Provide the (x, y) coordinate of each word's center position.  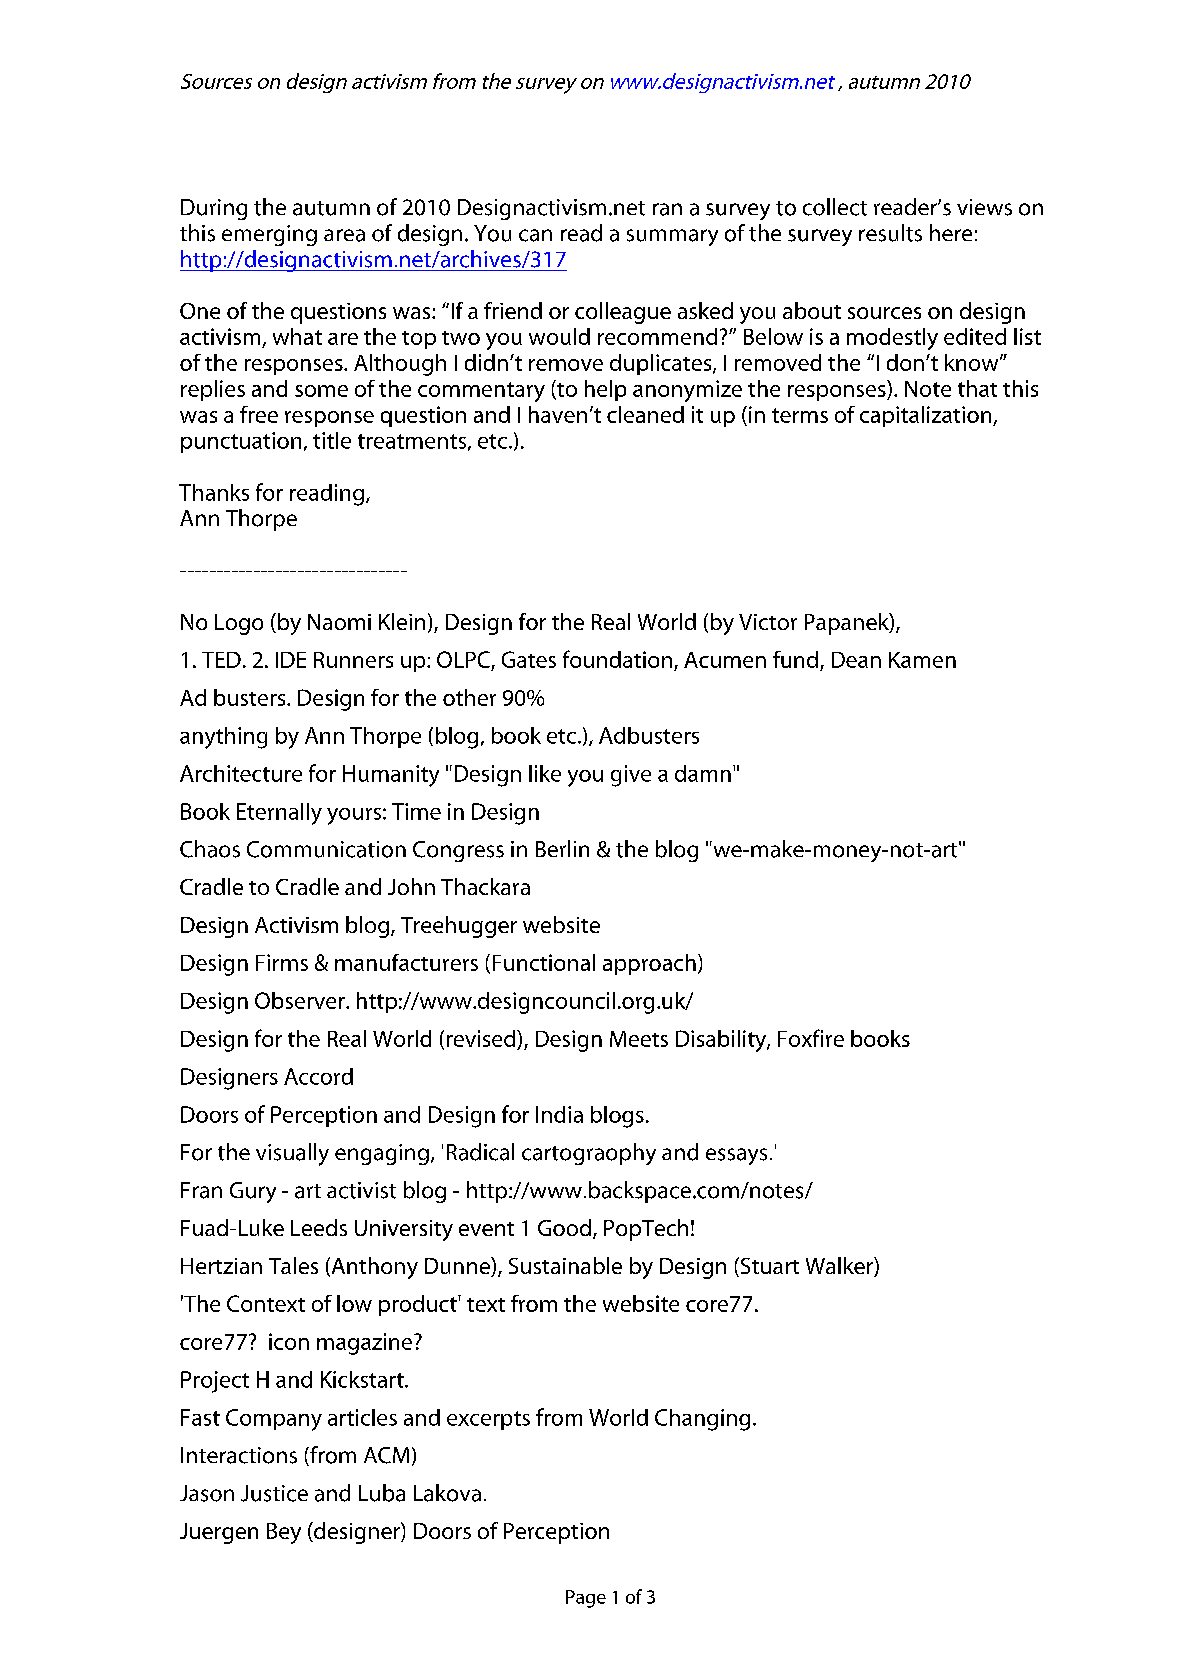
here (951, 232)
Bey (284, 1533)
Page (586, 1599)
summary (672, 237)
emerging (269, 235)
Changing (702, 1420)
